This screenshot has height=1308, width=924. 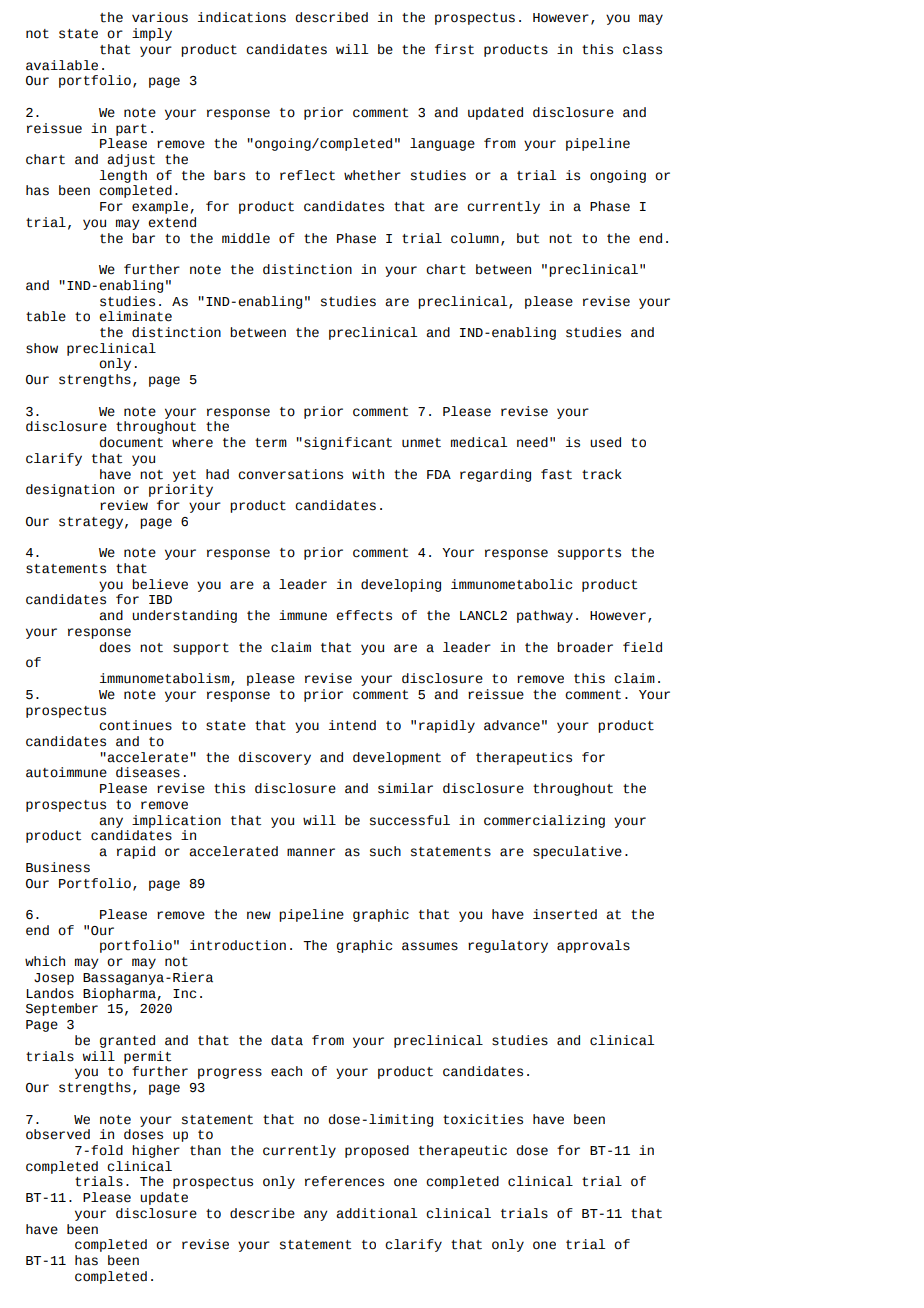 I want to click on higher, so click(x=156, y=1151).
